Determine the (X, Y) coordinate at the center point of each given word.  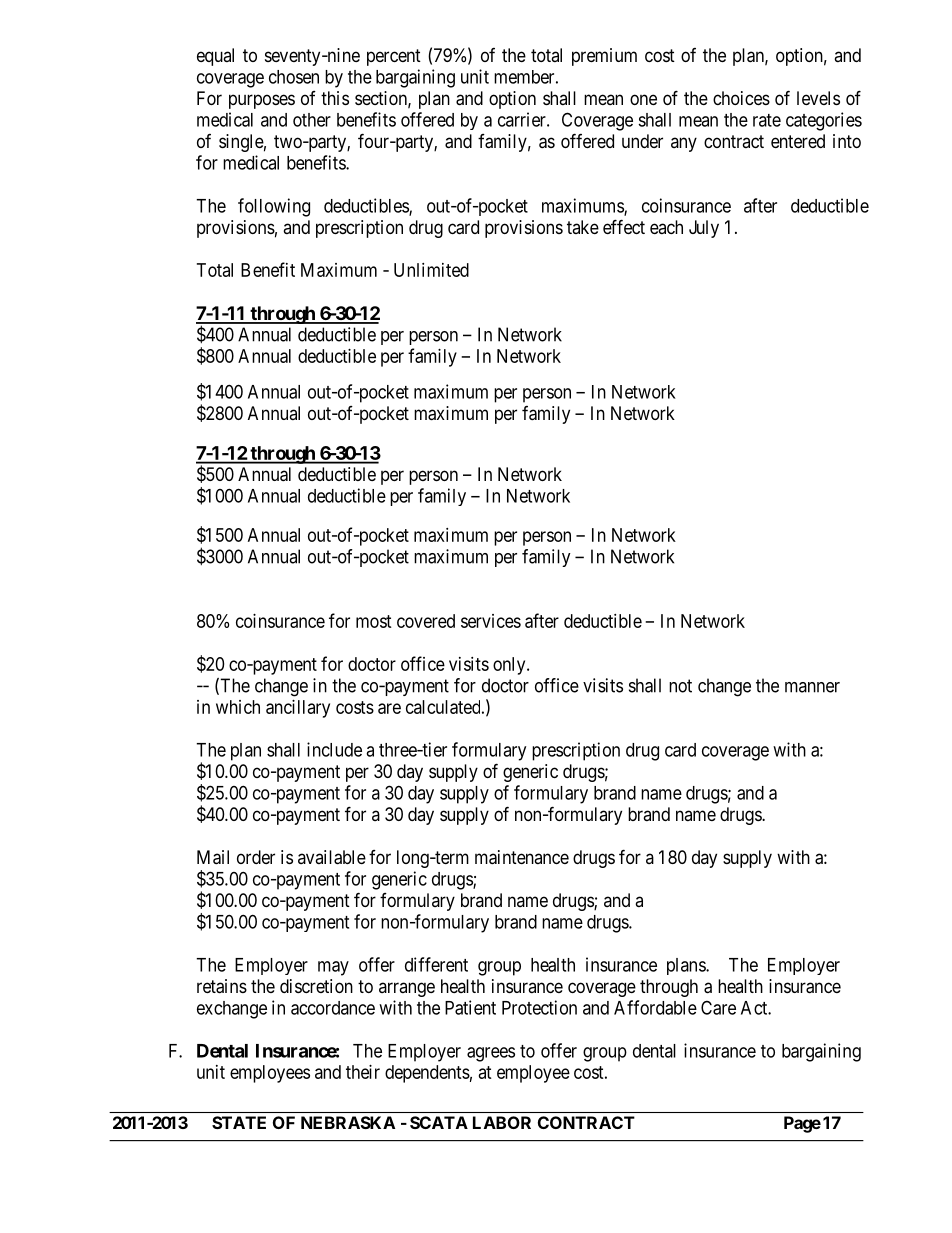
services (491, 621)
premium (604, 57)
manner (812, 687)
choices (741, 98)
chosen (294, 77)
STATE (239, 1122)
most (374, 621)
